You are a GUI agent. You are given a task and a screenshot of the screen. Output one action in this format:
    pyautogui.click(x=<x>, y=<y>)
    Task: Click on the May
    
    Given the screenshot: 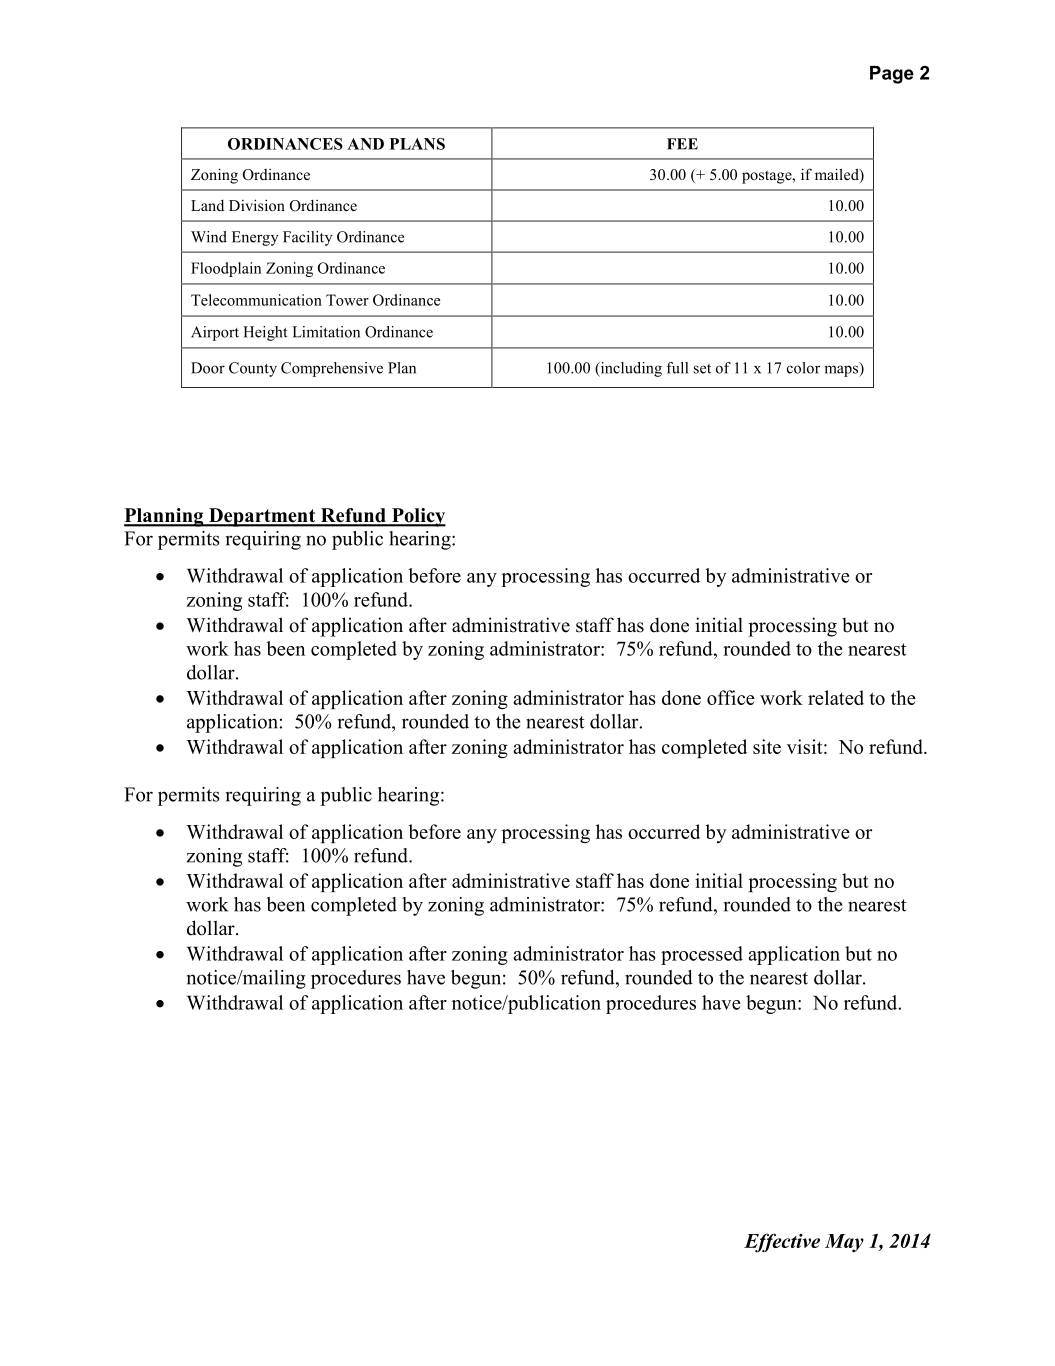 What is the action you would take?
    pyautogui.click(x=844, y=1243)
